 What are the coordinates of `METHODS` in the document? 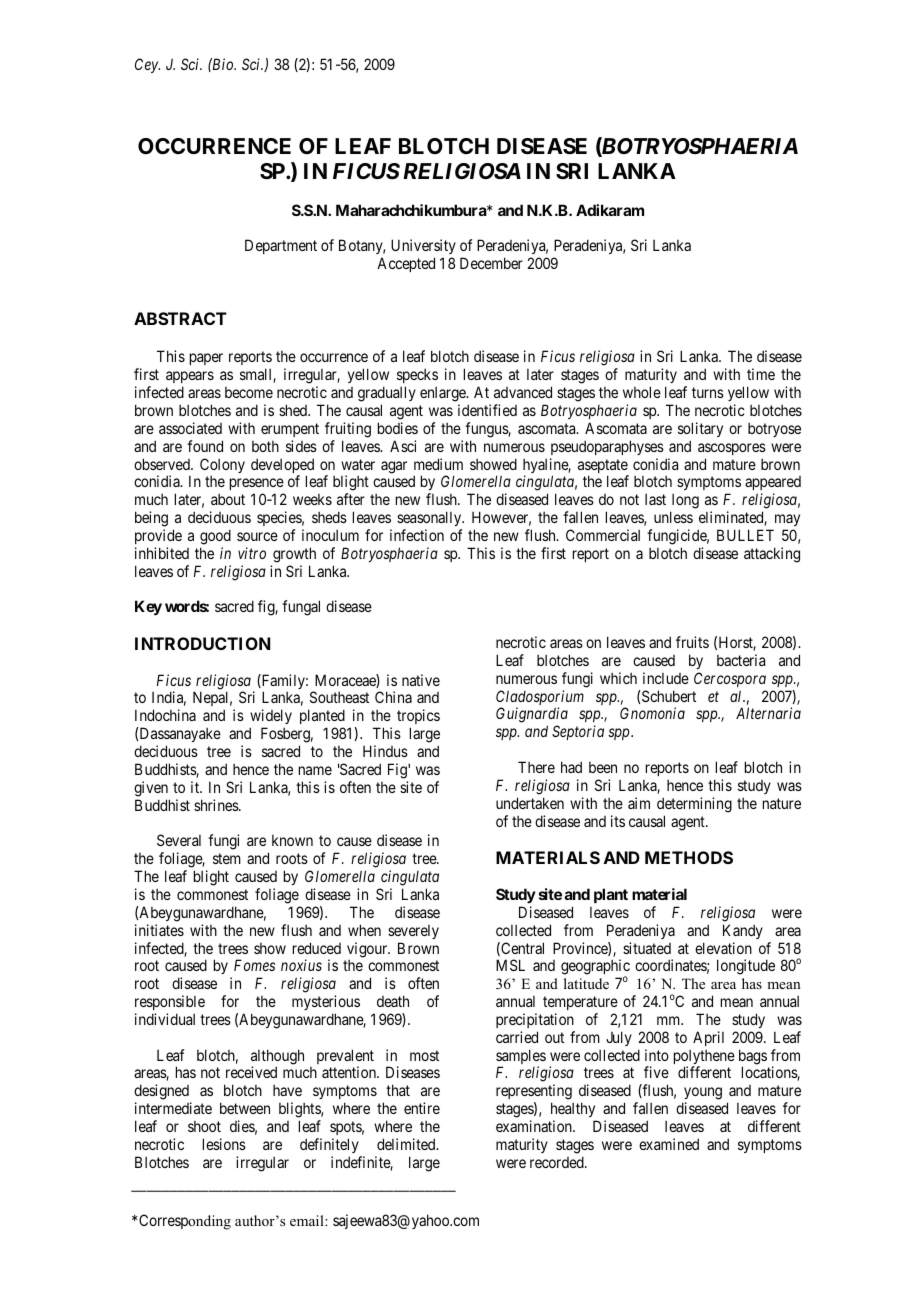 It's located at (689, 857).
